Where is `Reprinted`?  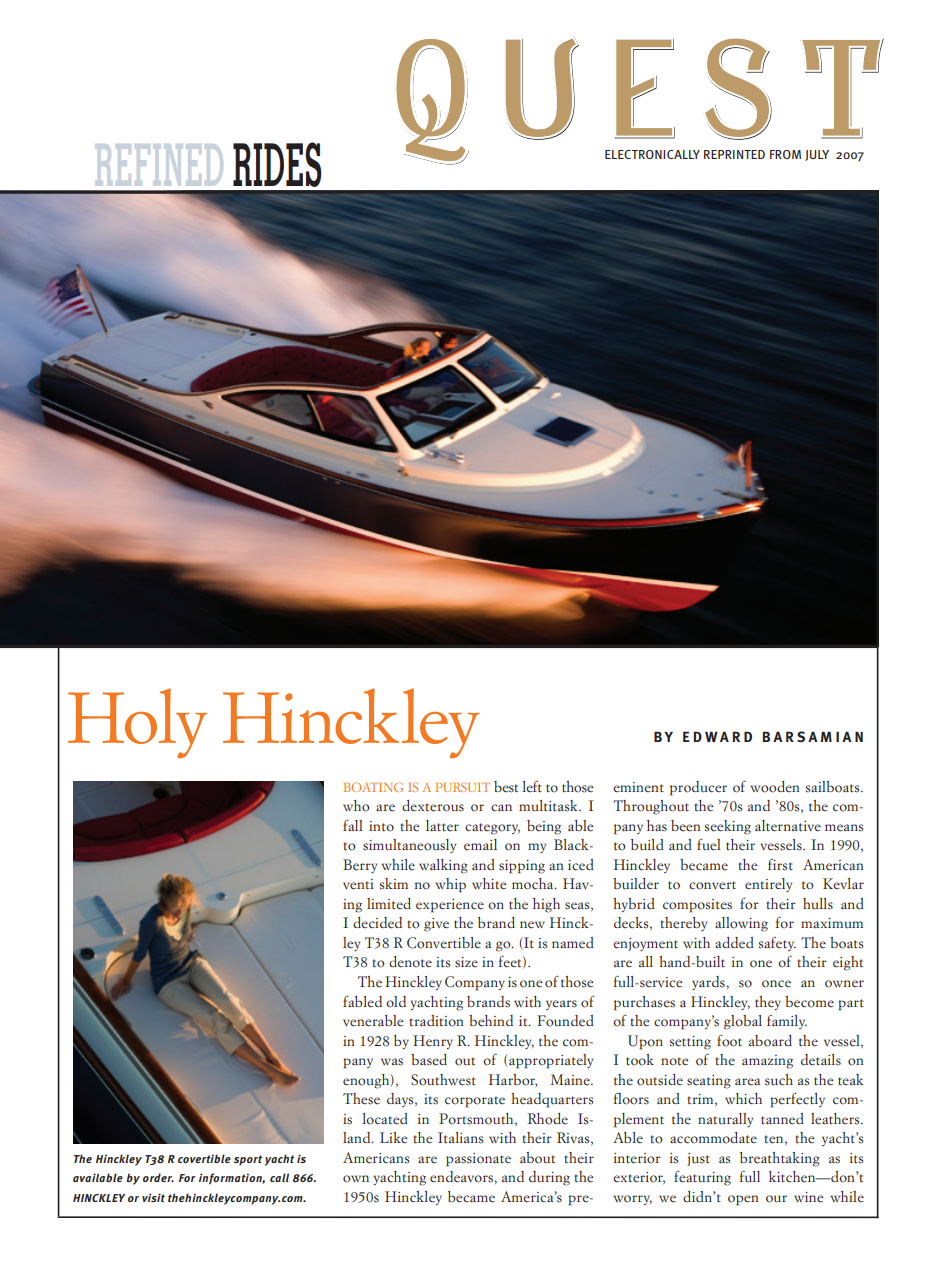
Reprinted is located at coordinates (734, 154).
